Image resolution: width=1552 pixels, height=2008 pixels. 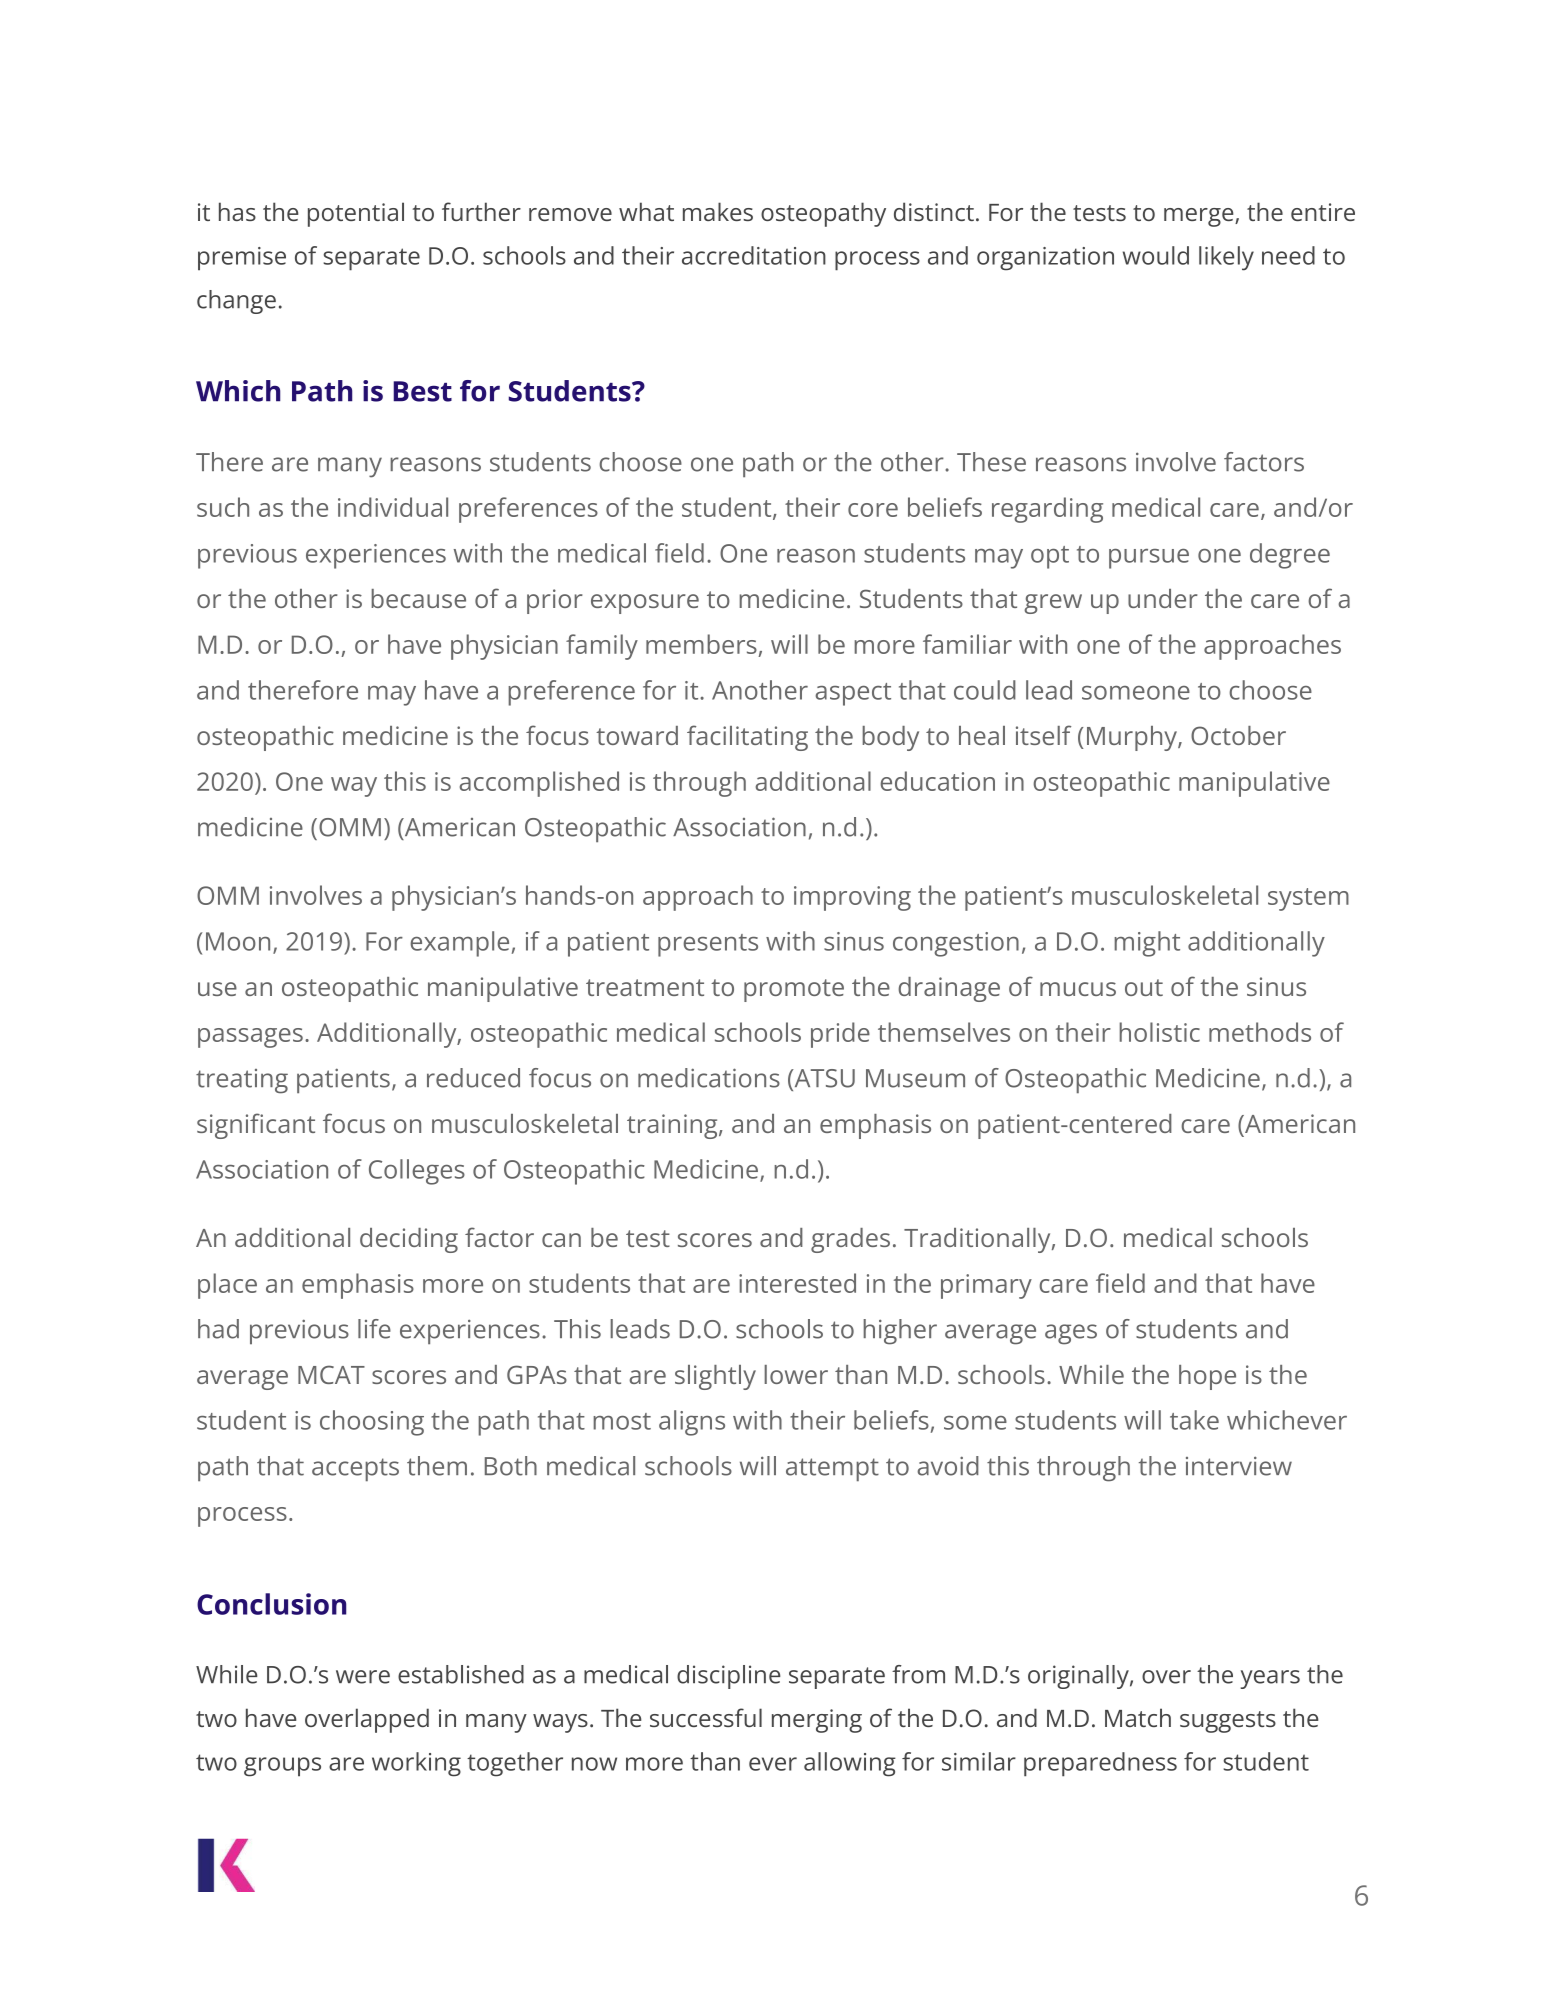 I want to click on were, so click(x=363, y=1677).
